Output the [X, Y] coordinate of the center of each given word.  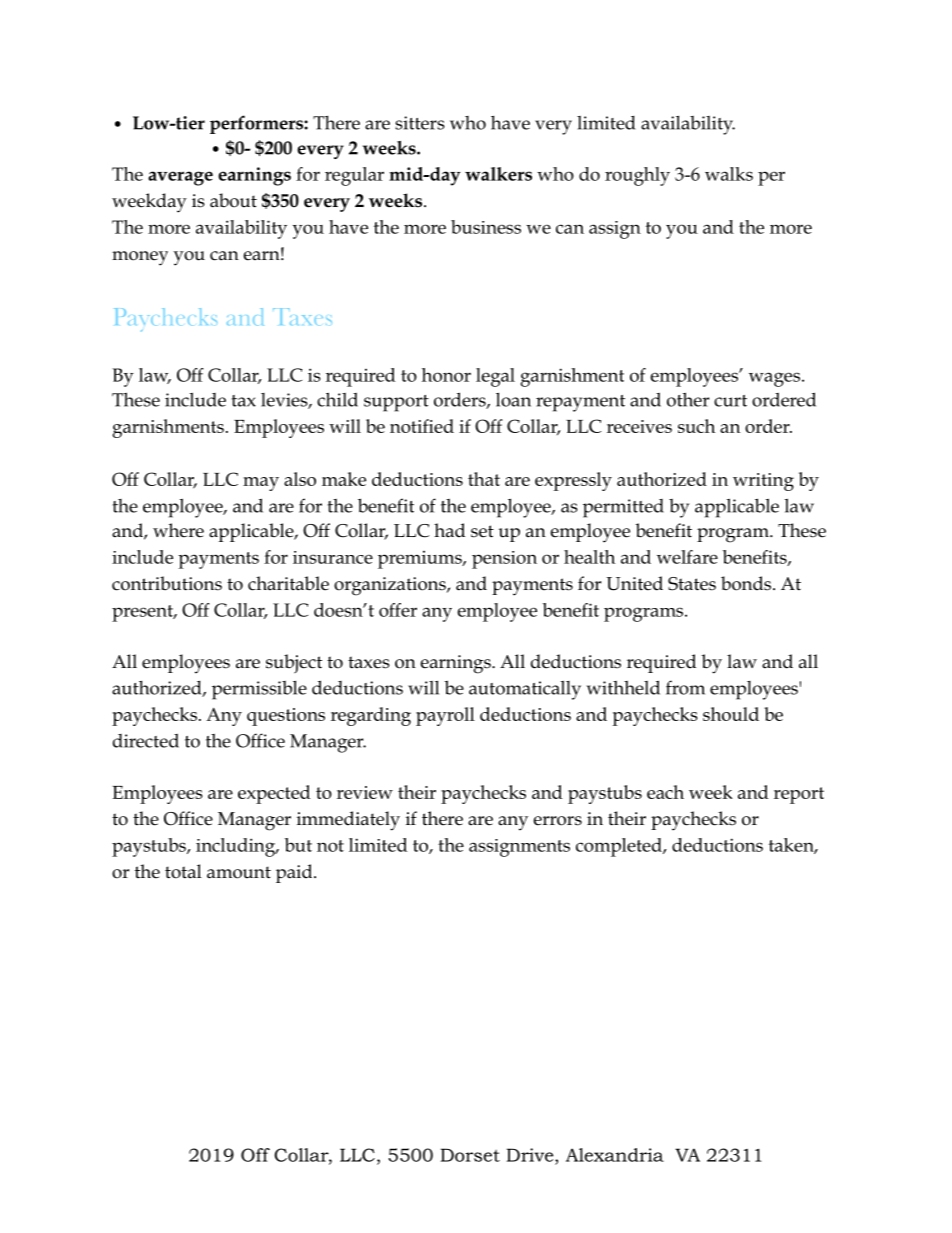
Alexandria [615, 1155]
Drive [531, 1155]
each [665, 792]
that [484, 479]
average [180, 178]
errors [558, 821]
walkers [498, 174]
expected [274, 794]
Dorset [470, 1155]
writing [763, 482]
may [261, 484]
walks [729, 174]
